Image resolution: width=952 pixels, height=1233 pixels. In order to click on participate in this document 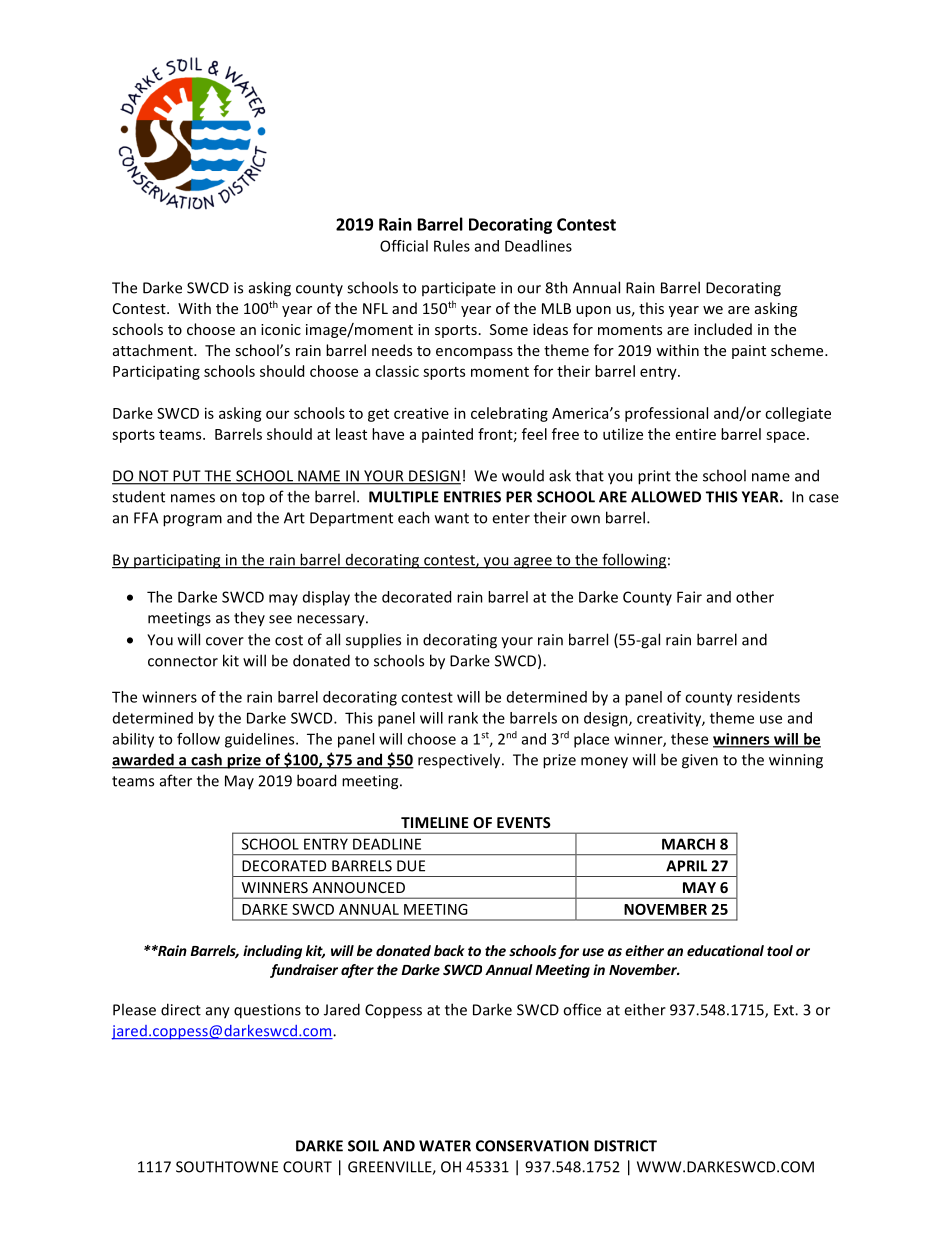, I will do `click(459, 289)`.
